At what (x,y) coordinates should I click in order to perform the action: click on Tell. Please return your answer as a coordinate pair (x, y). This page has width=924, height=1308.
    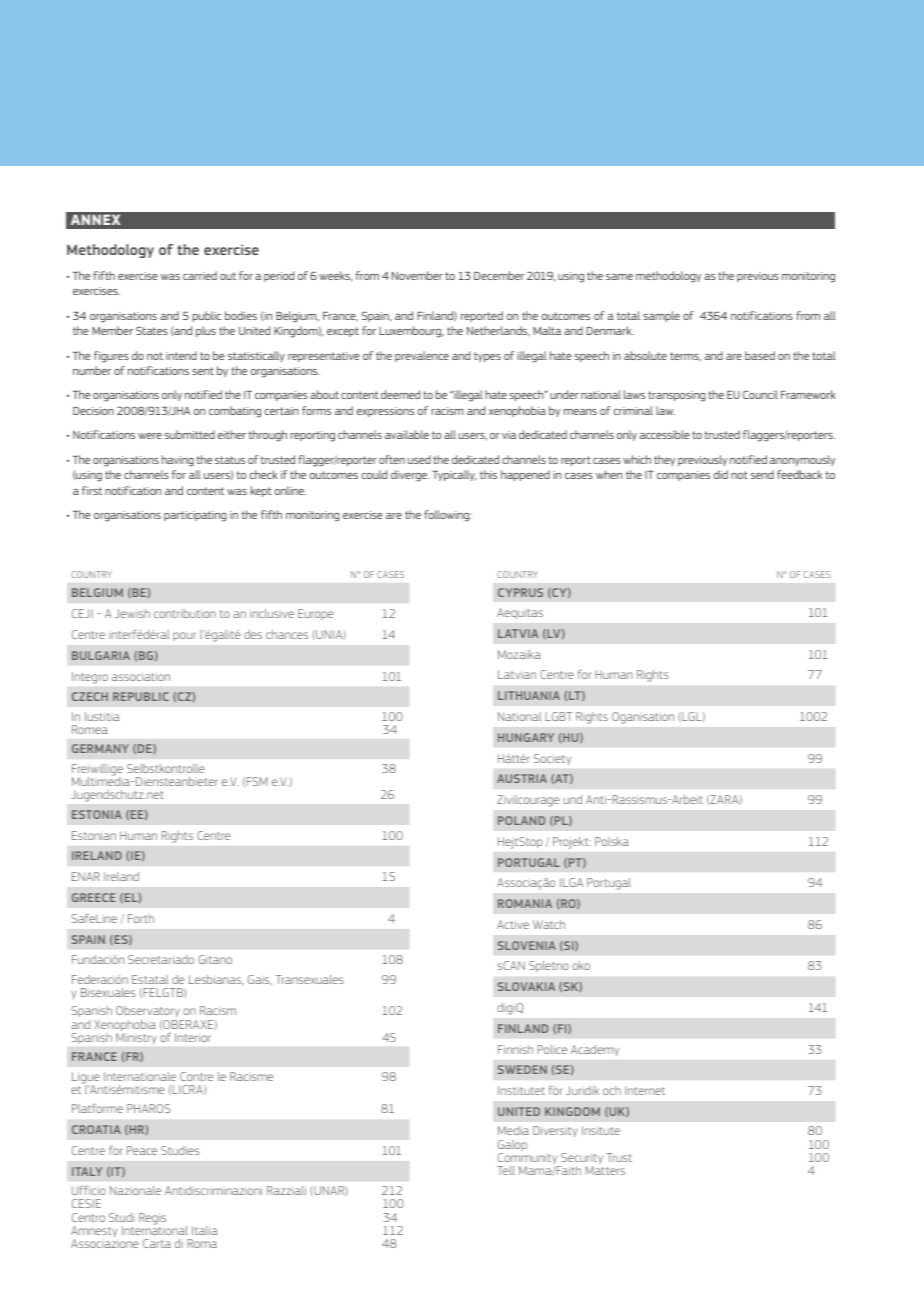
    Looking at the image, I should click on (506, 1170).
